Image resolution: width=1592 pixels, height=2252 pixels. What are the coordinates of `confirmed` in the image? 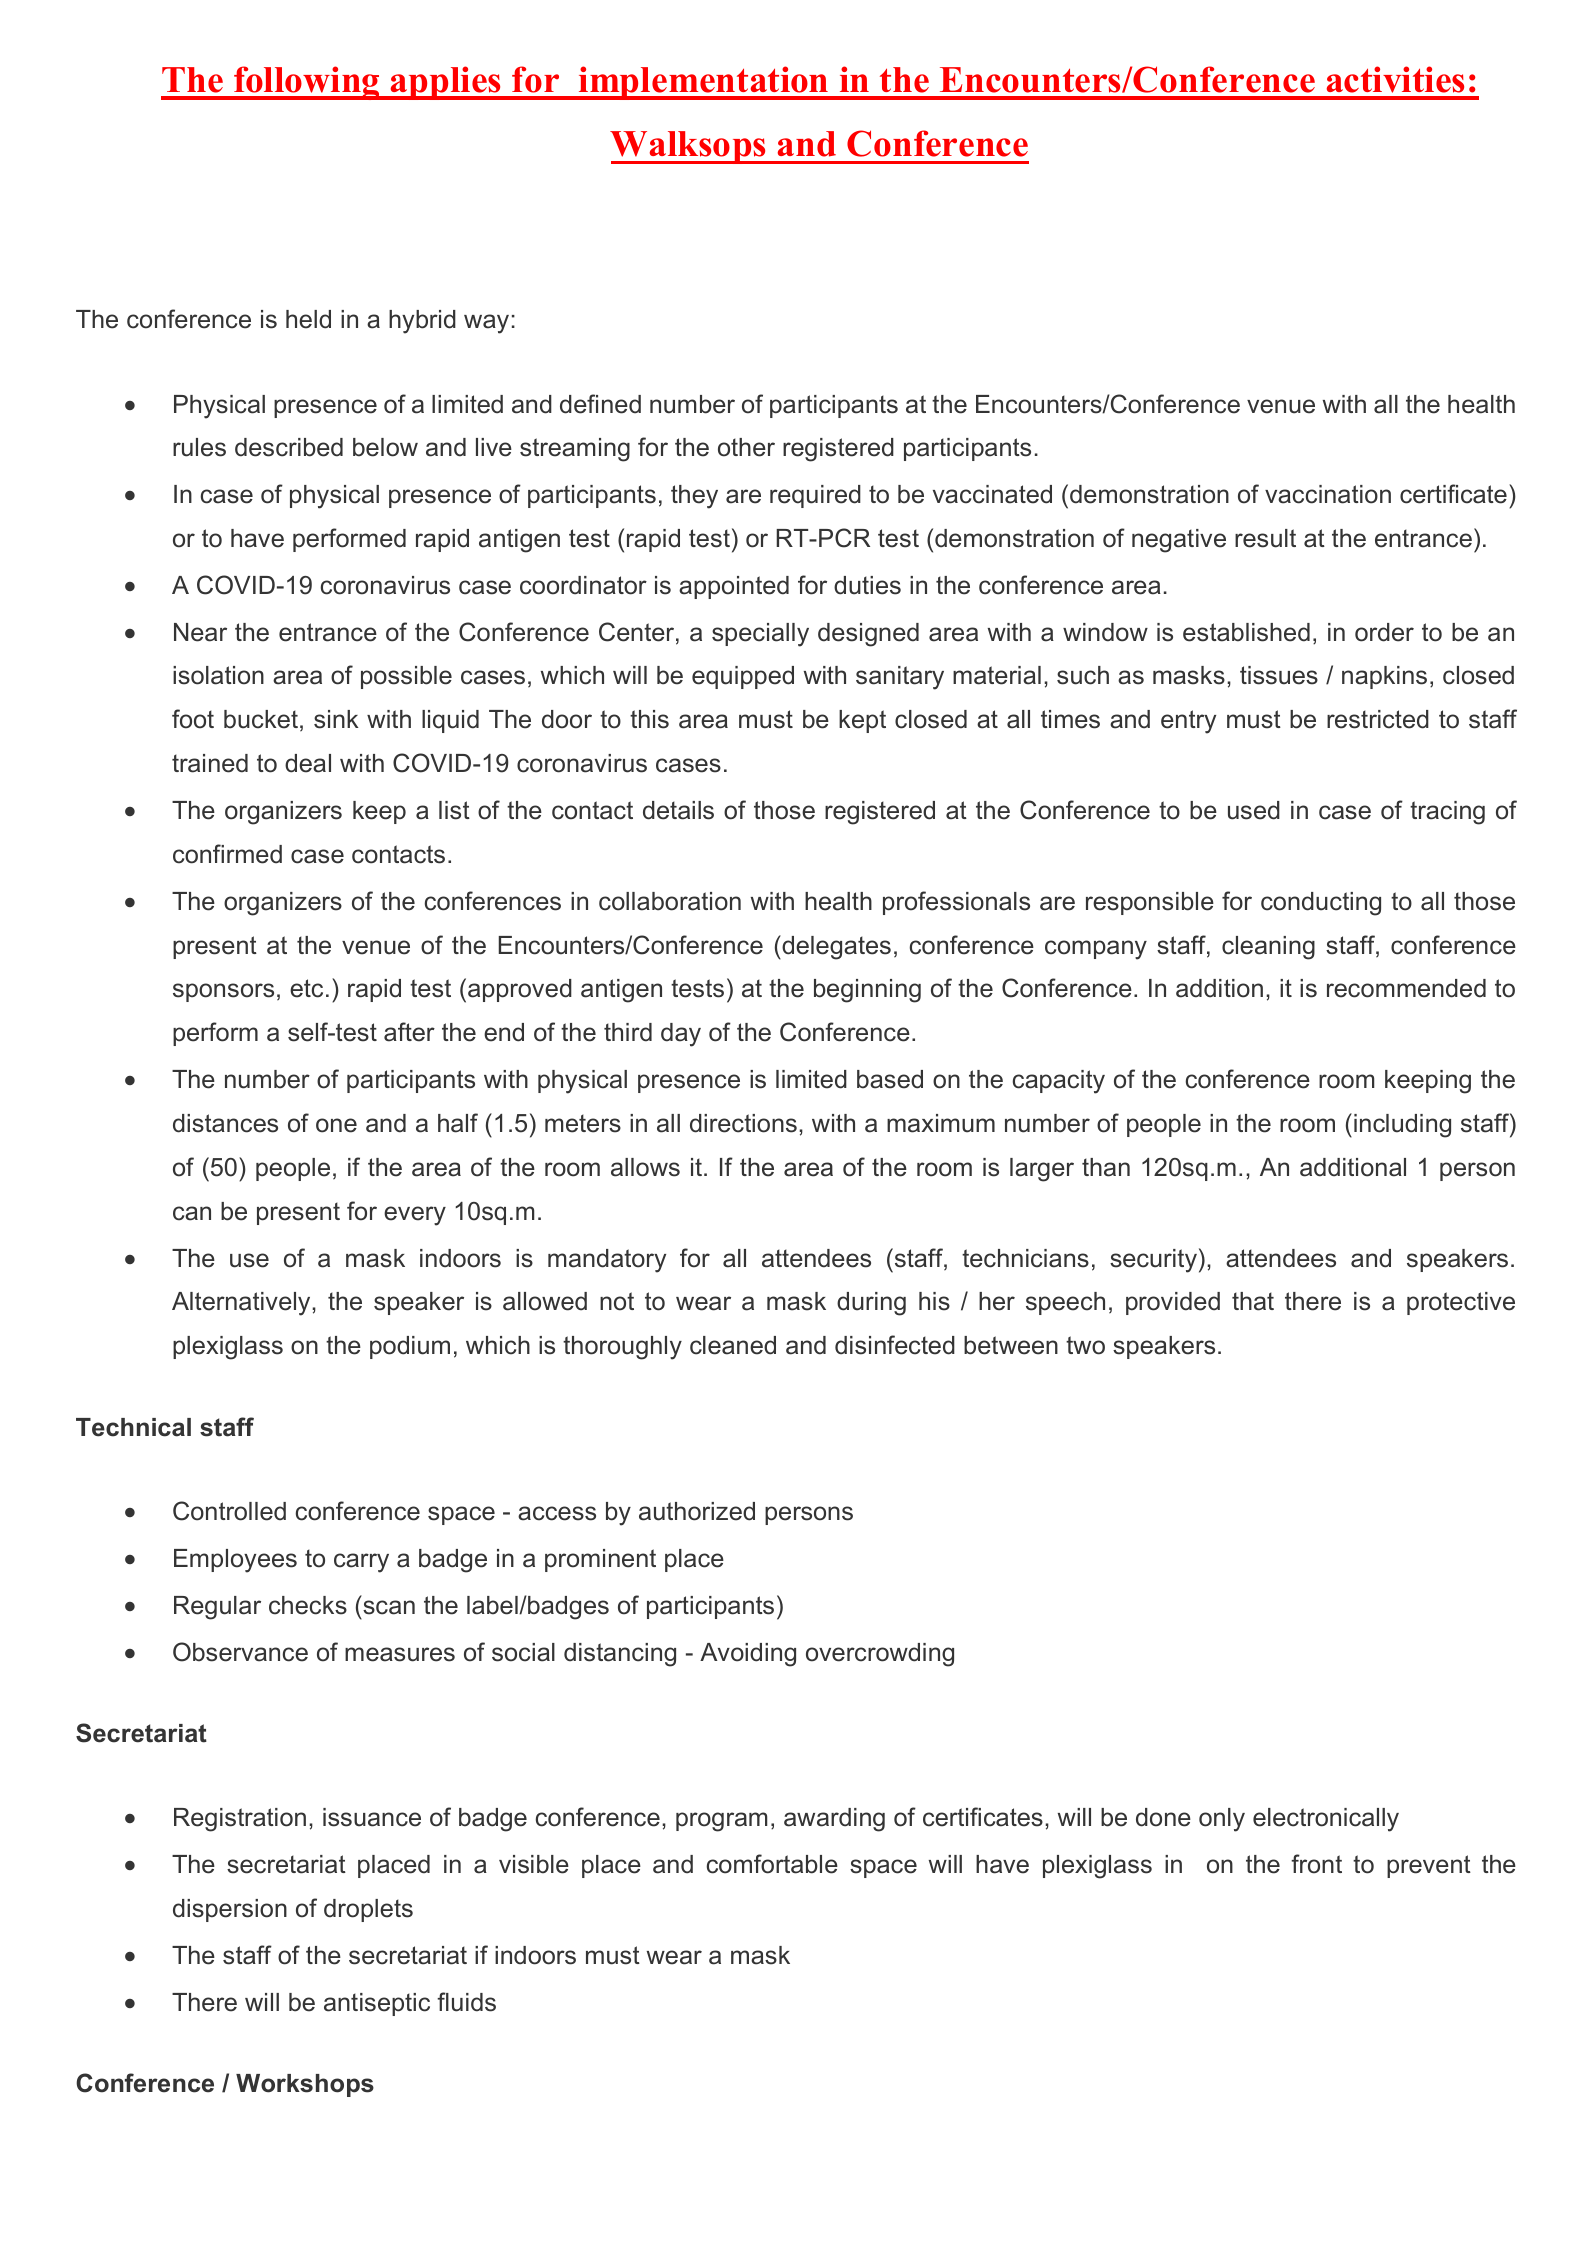 It's located at (227, 854).
